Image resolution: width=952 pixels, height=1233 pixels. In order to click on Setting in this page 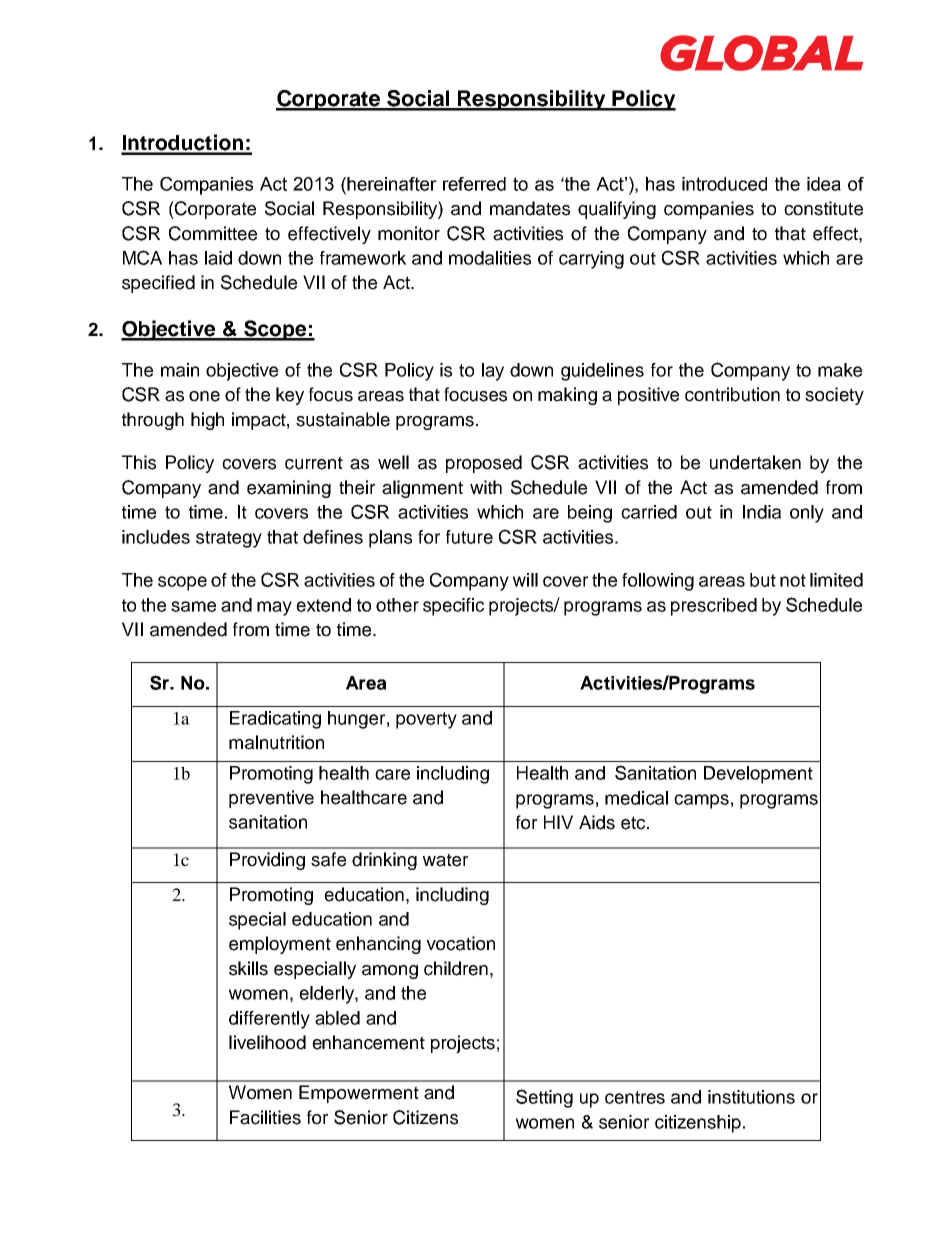, I will do `click(544, 1098)`.
